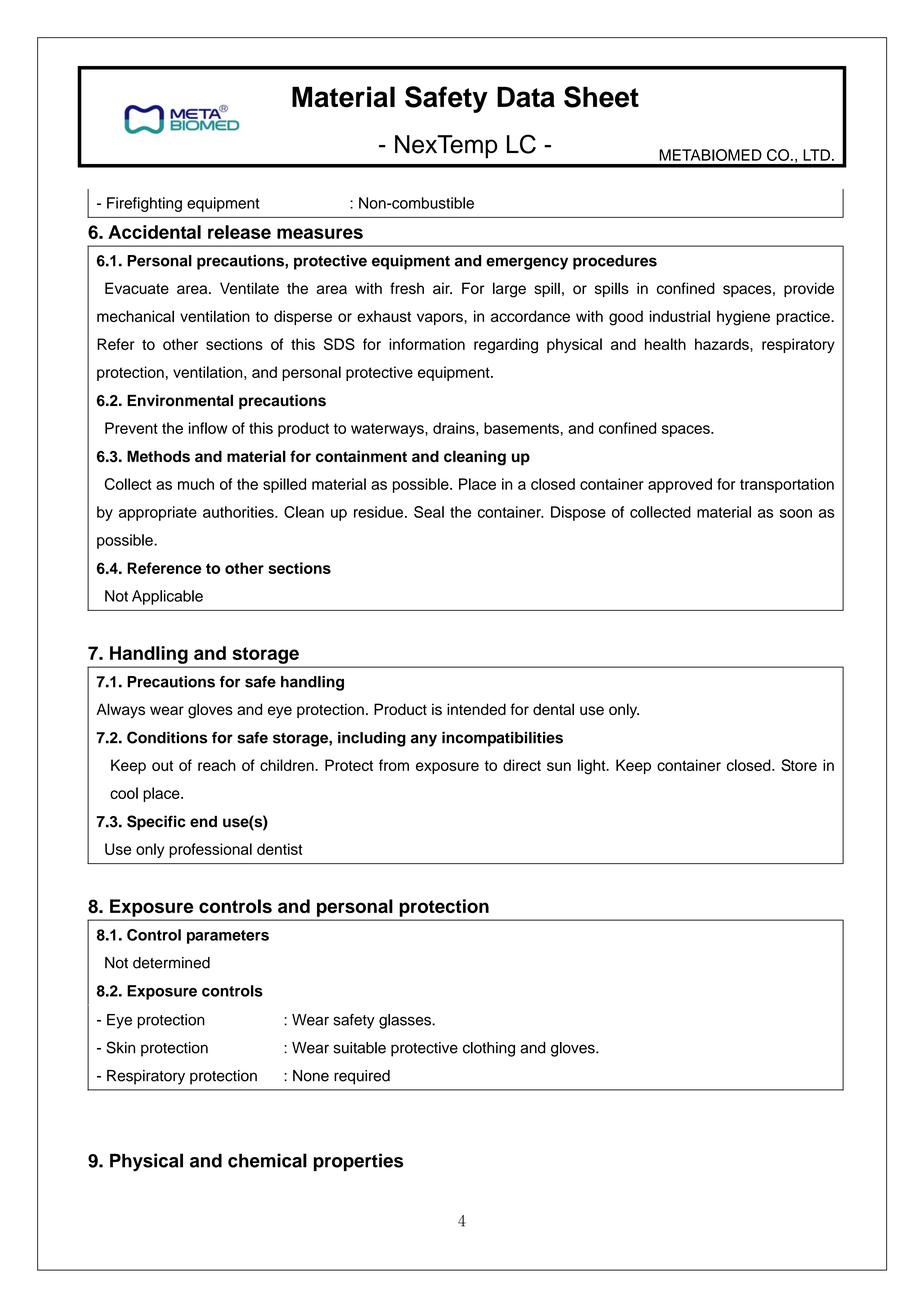 Image resolution: width=924 pixels, height=1308 pixels. I want to click on intended, so click(476, 709).
